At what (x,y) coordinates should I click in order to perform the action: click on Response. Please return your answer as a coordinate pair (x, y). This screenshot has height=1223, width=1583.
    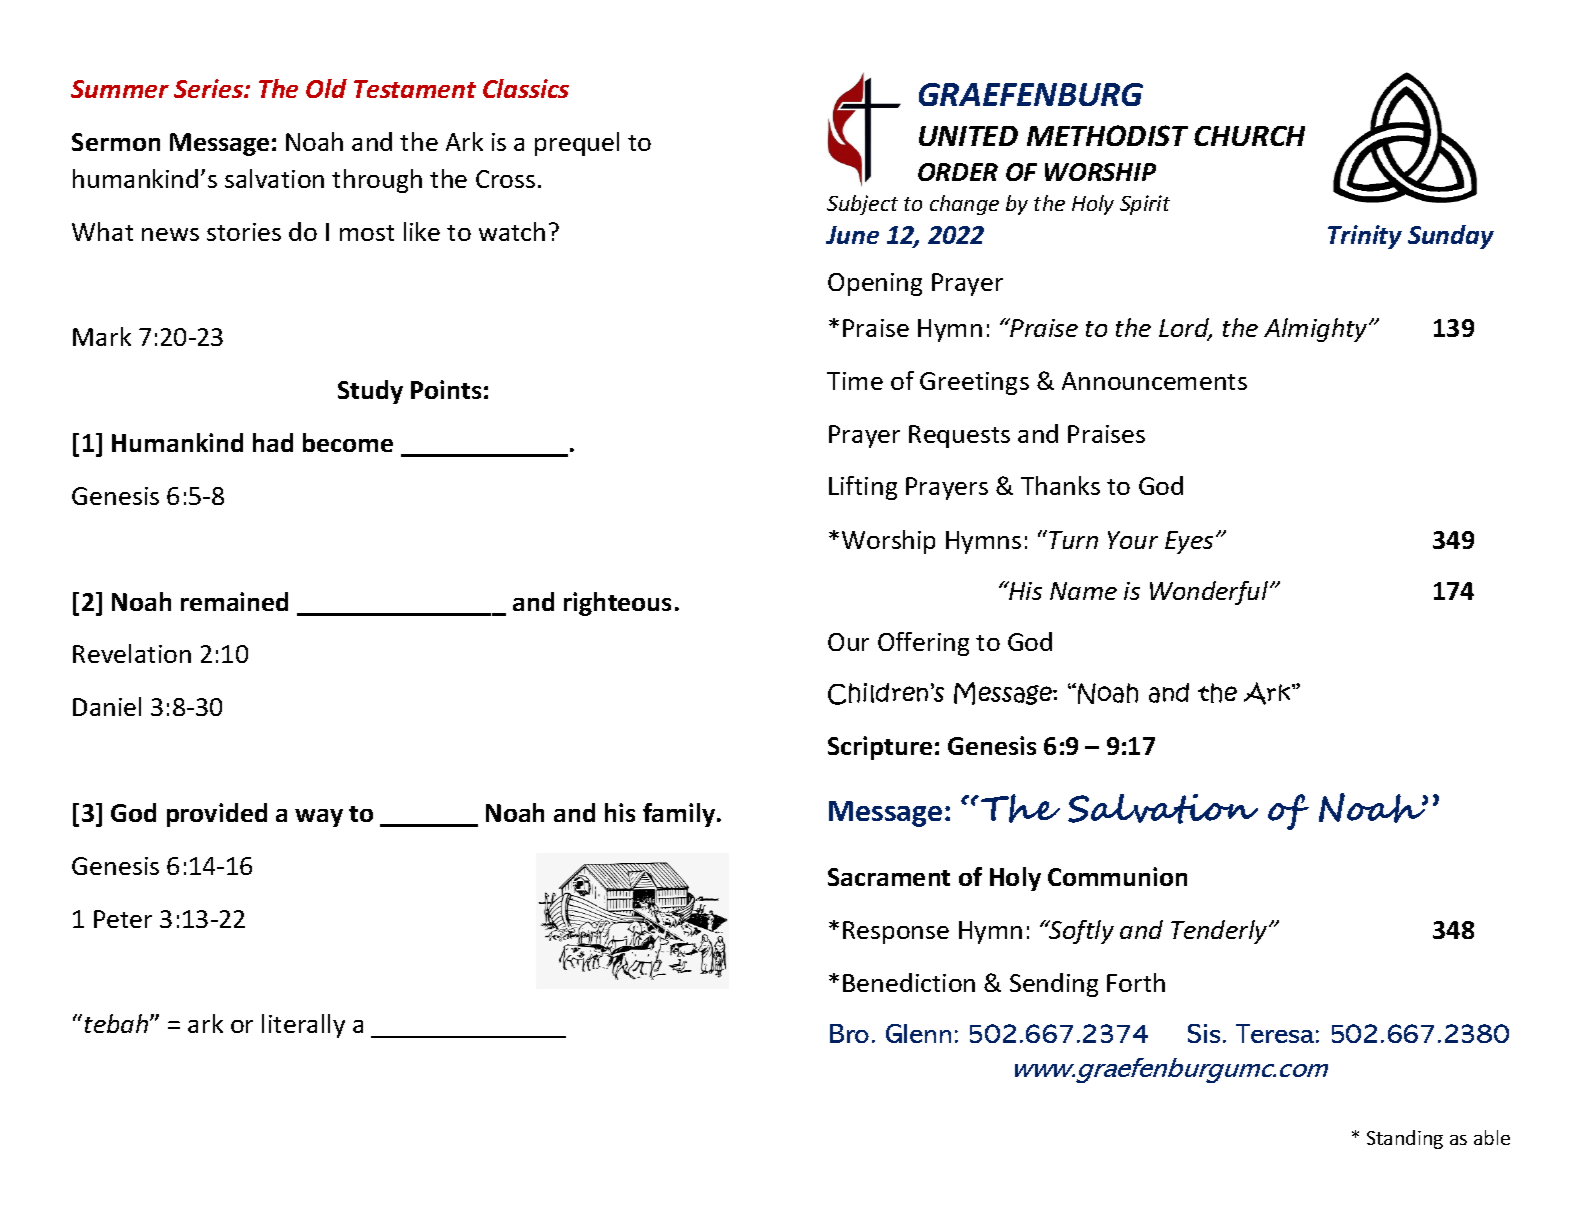
    Looking at the image, I should click on (896, 932).
